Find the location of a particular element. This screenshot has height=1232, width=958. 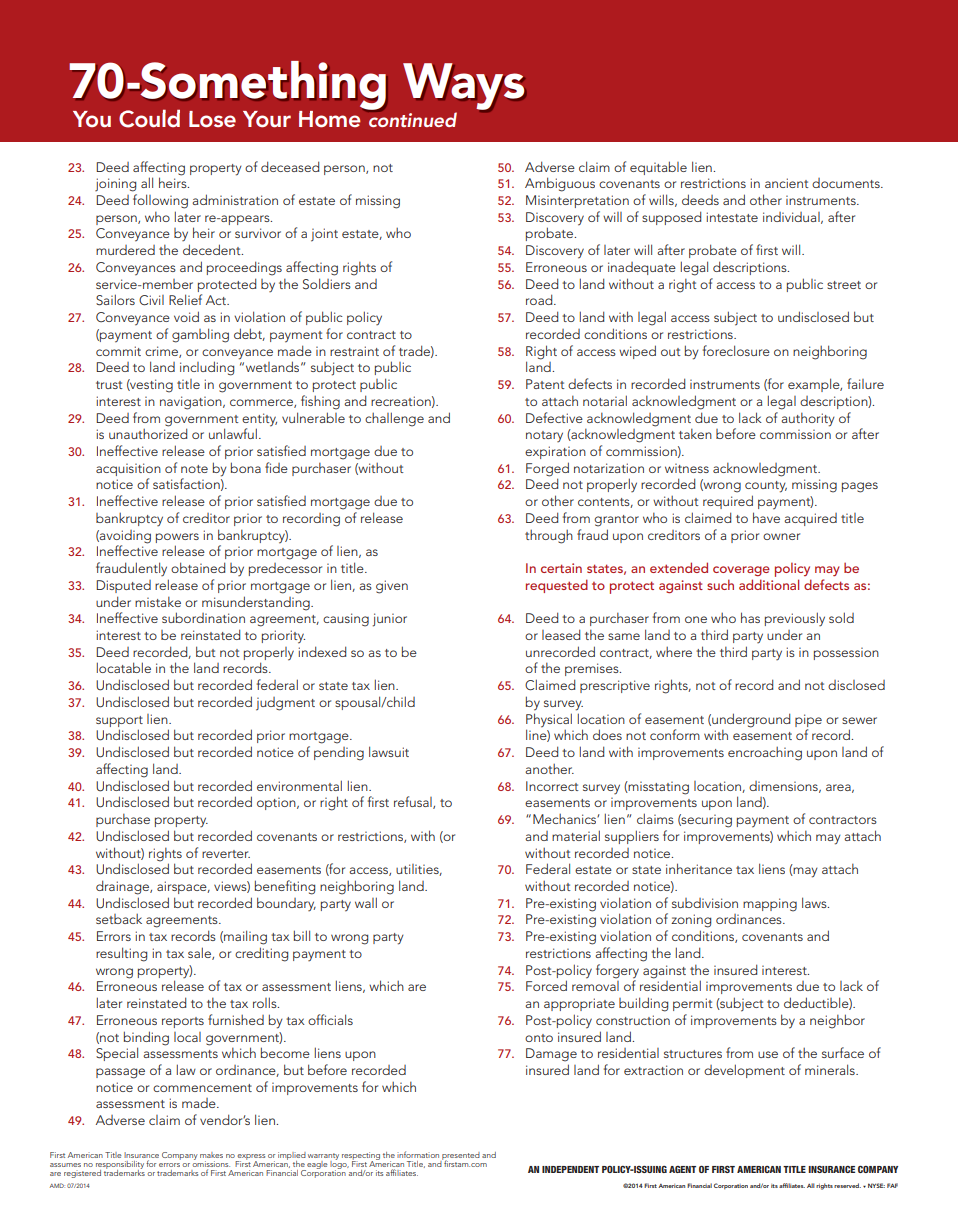

mapping is located at coordinates (770, 905).
